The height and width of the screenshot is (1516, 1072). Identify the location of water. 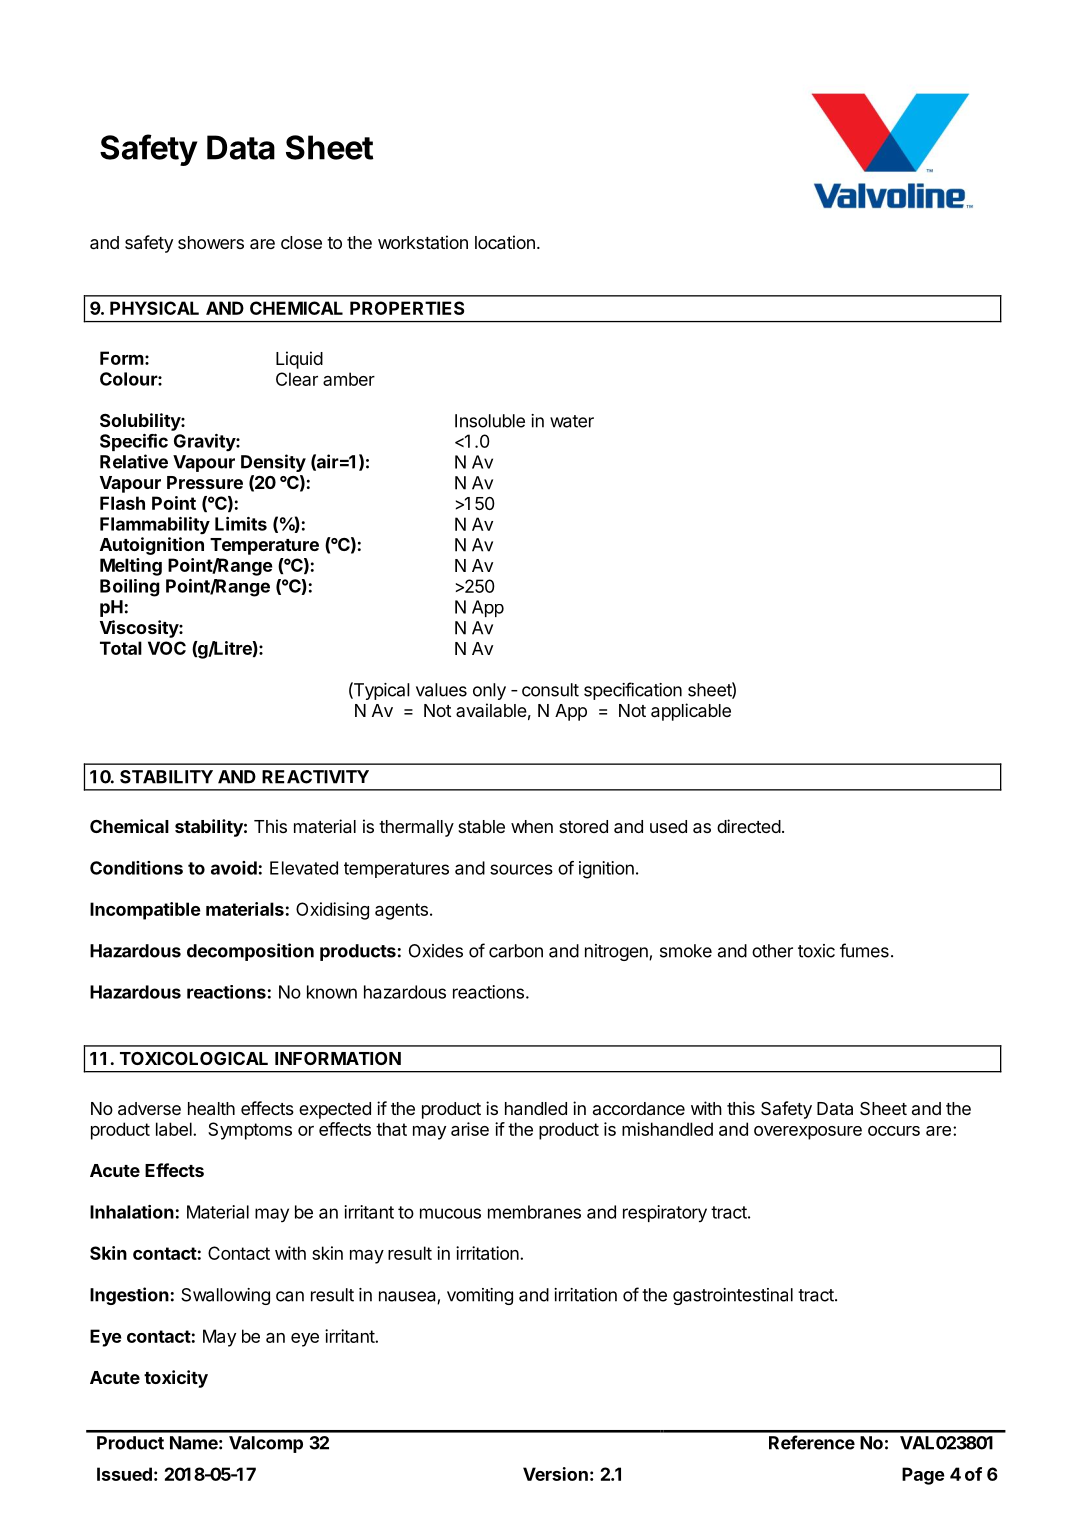
(572, 421).
